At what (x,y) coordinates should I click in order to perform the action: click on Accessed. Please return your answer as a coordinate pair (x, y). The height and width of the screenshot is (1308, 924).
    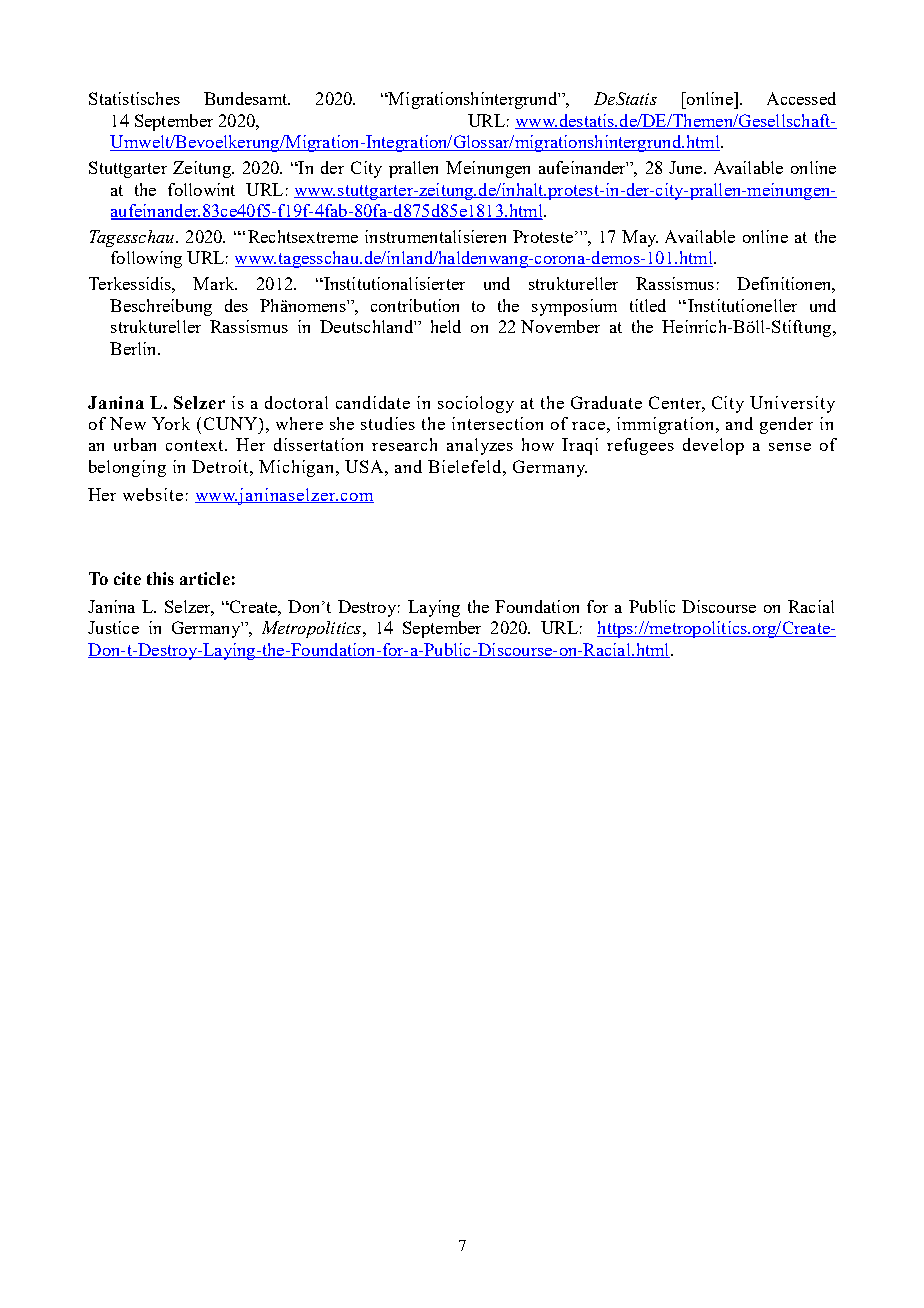
    Looking at the image, I should click on (801, 98).
